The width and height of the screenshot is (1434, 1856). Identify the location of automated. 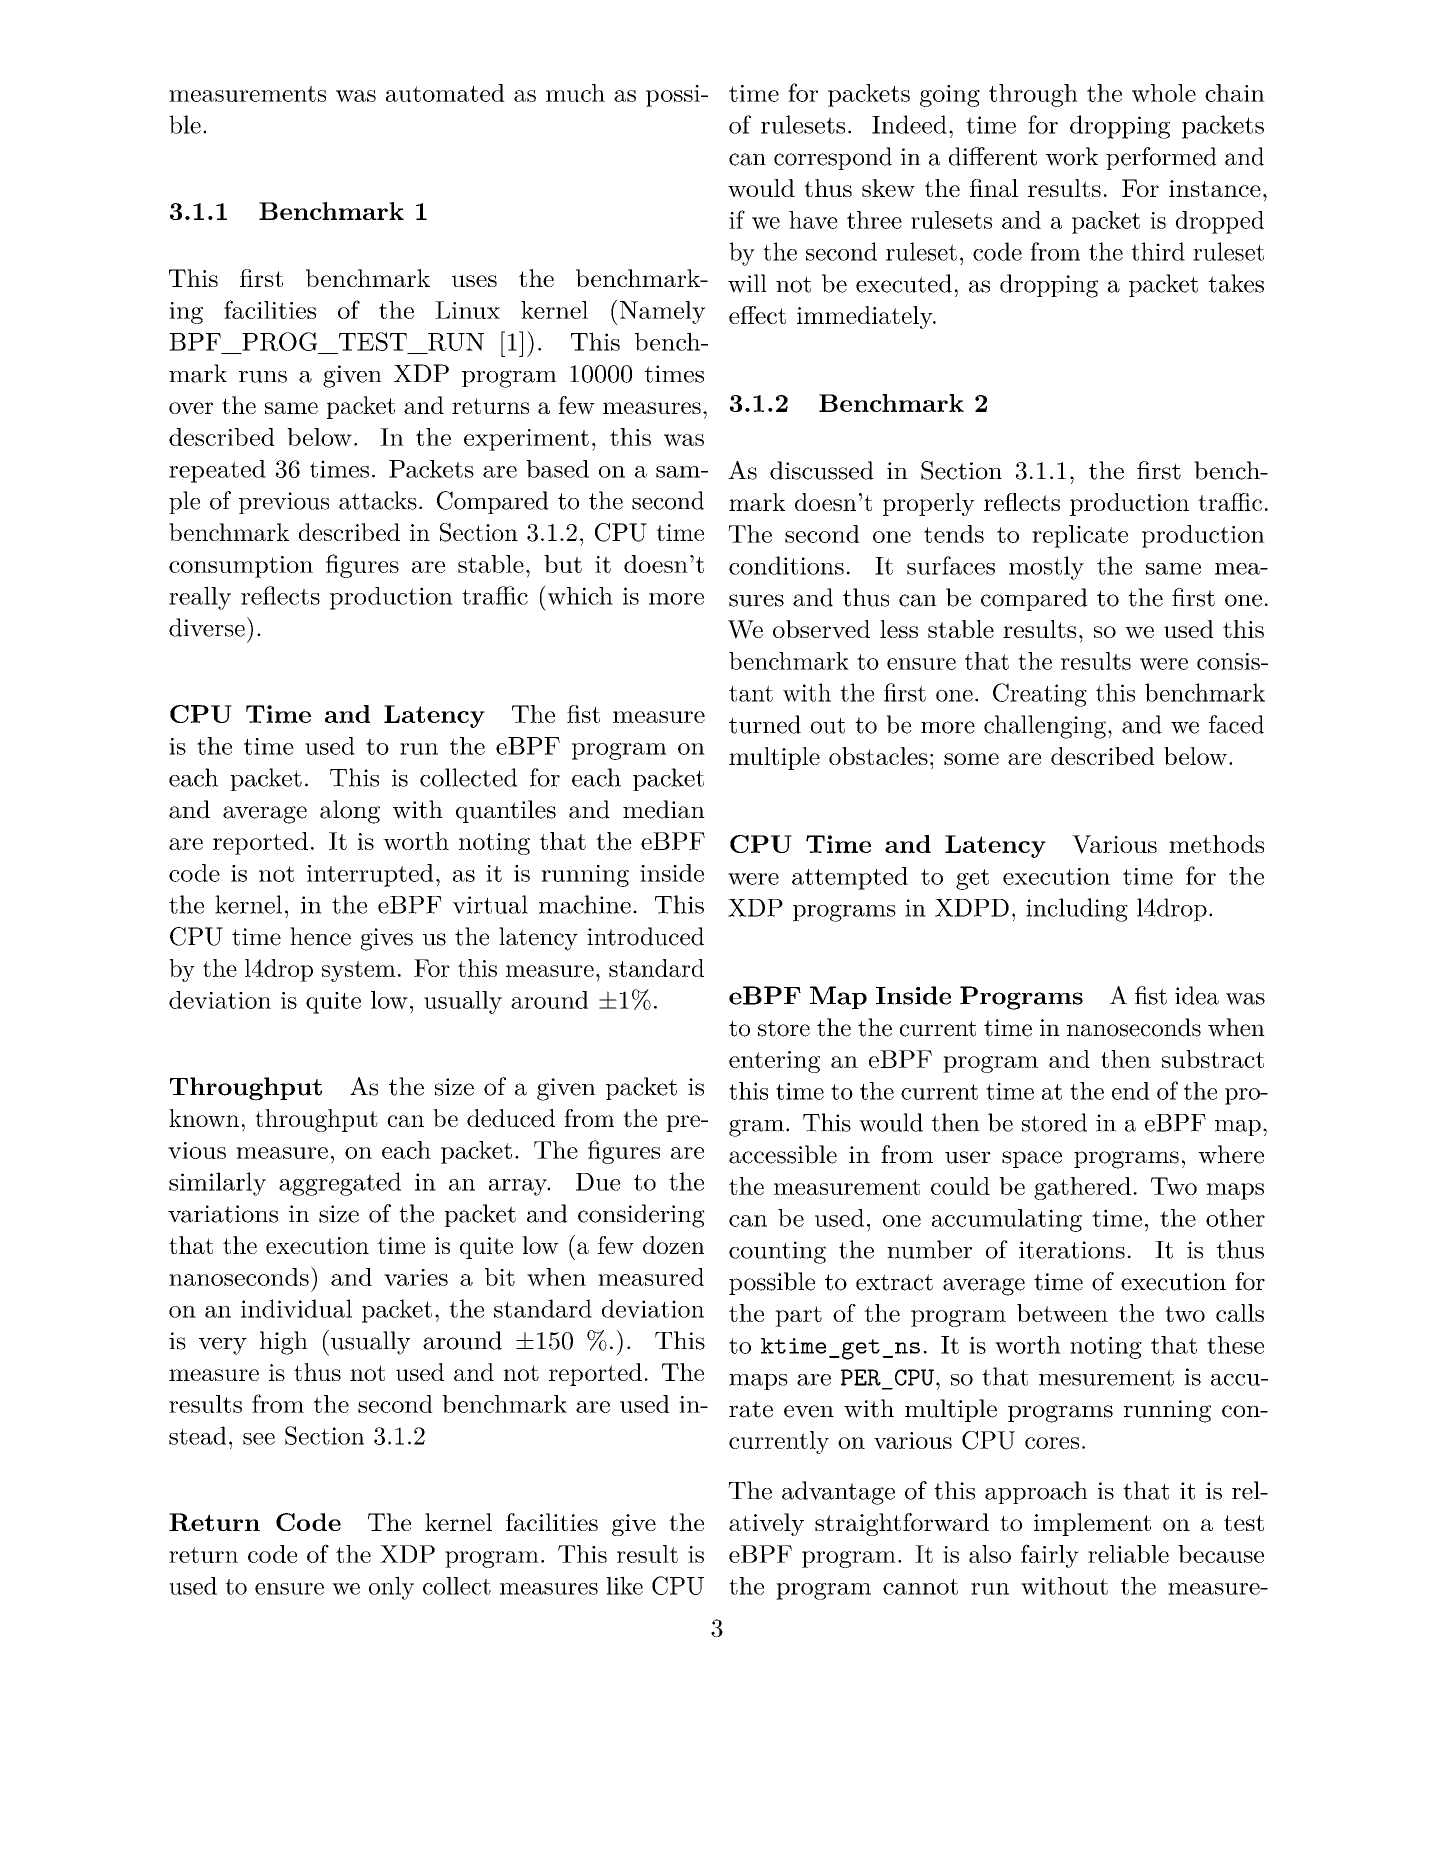
(445, 93).
